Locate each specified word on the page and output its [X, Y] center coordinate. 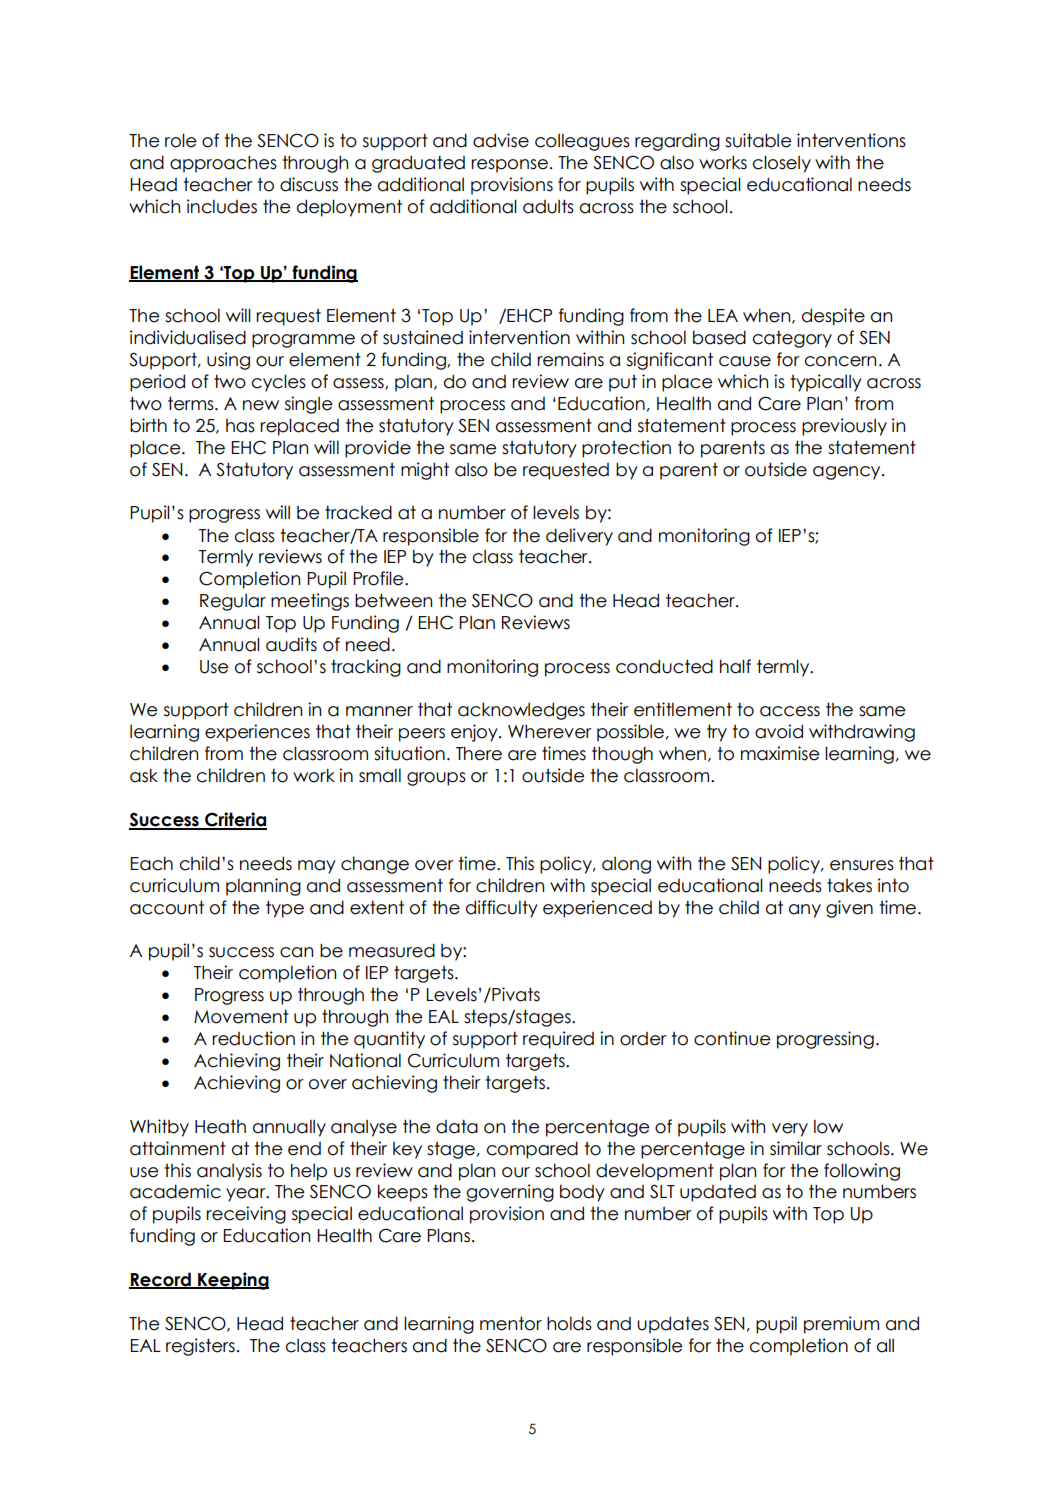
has [240, 426]
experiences [257, 733]
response [509, 166]
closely [782, 164]
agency [848, 473]
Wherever [550, 731]
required [558, 1040]
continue [732, 1038]
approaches [223, 164]
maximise [780, 753]
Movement [241, 1016]
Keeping [232, 1281]
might [425, 471]
